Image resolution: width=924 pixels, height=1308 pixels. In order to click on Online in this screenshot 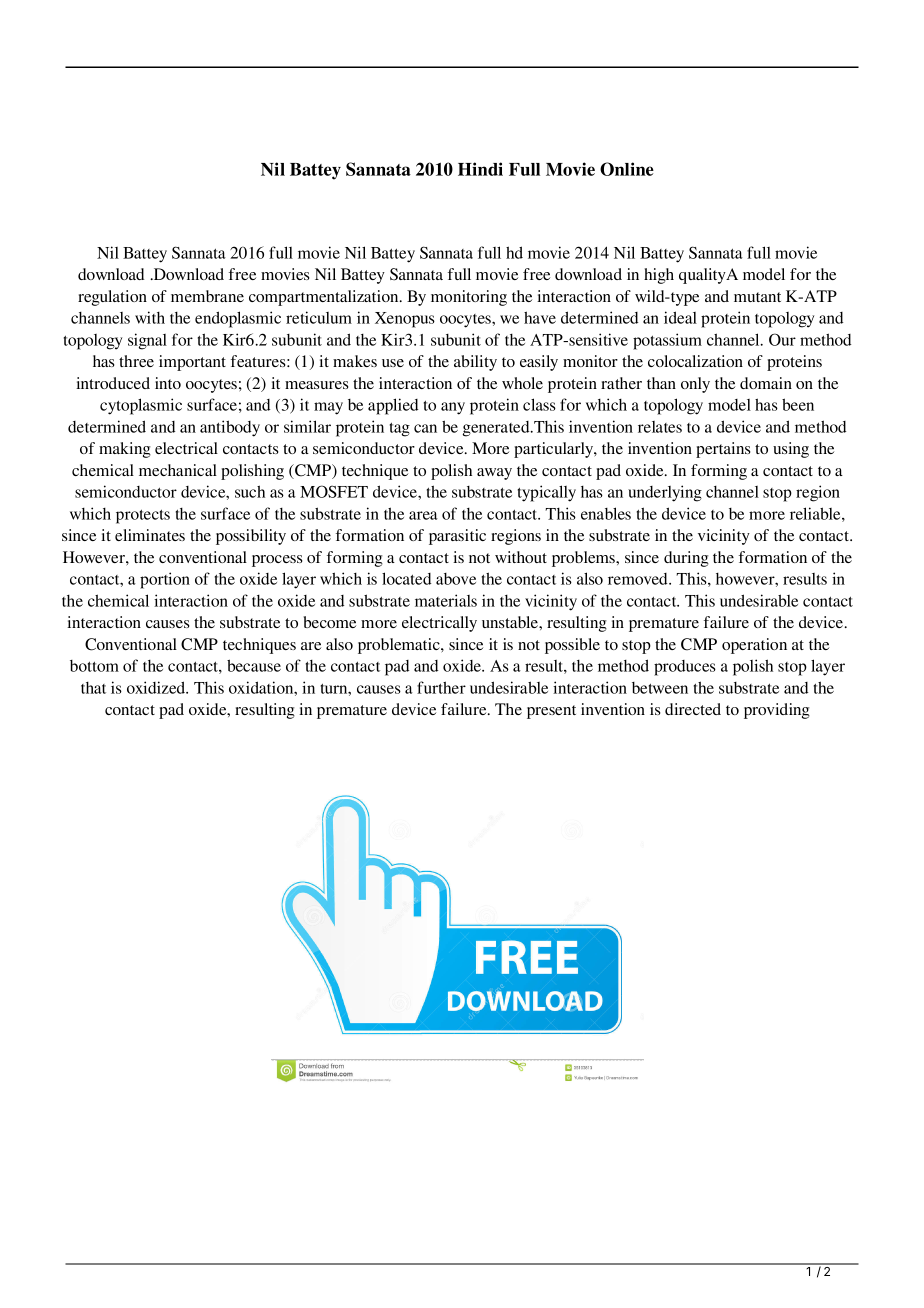, I will do `click(627, 169)`.
